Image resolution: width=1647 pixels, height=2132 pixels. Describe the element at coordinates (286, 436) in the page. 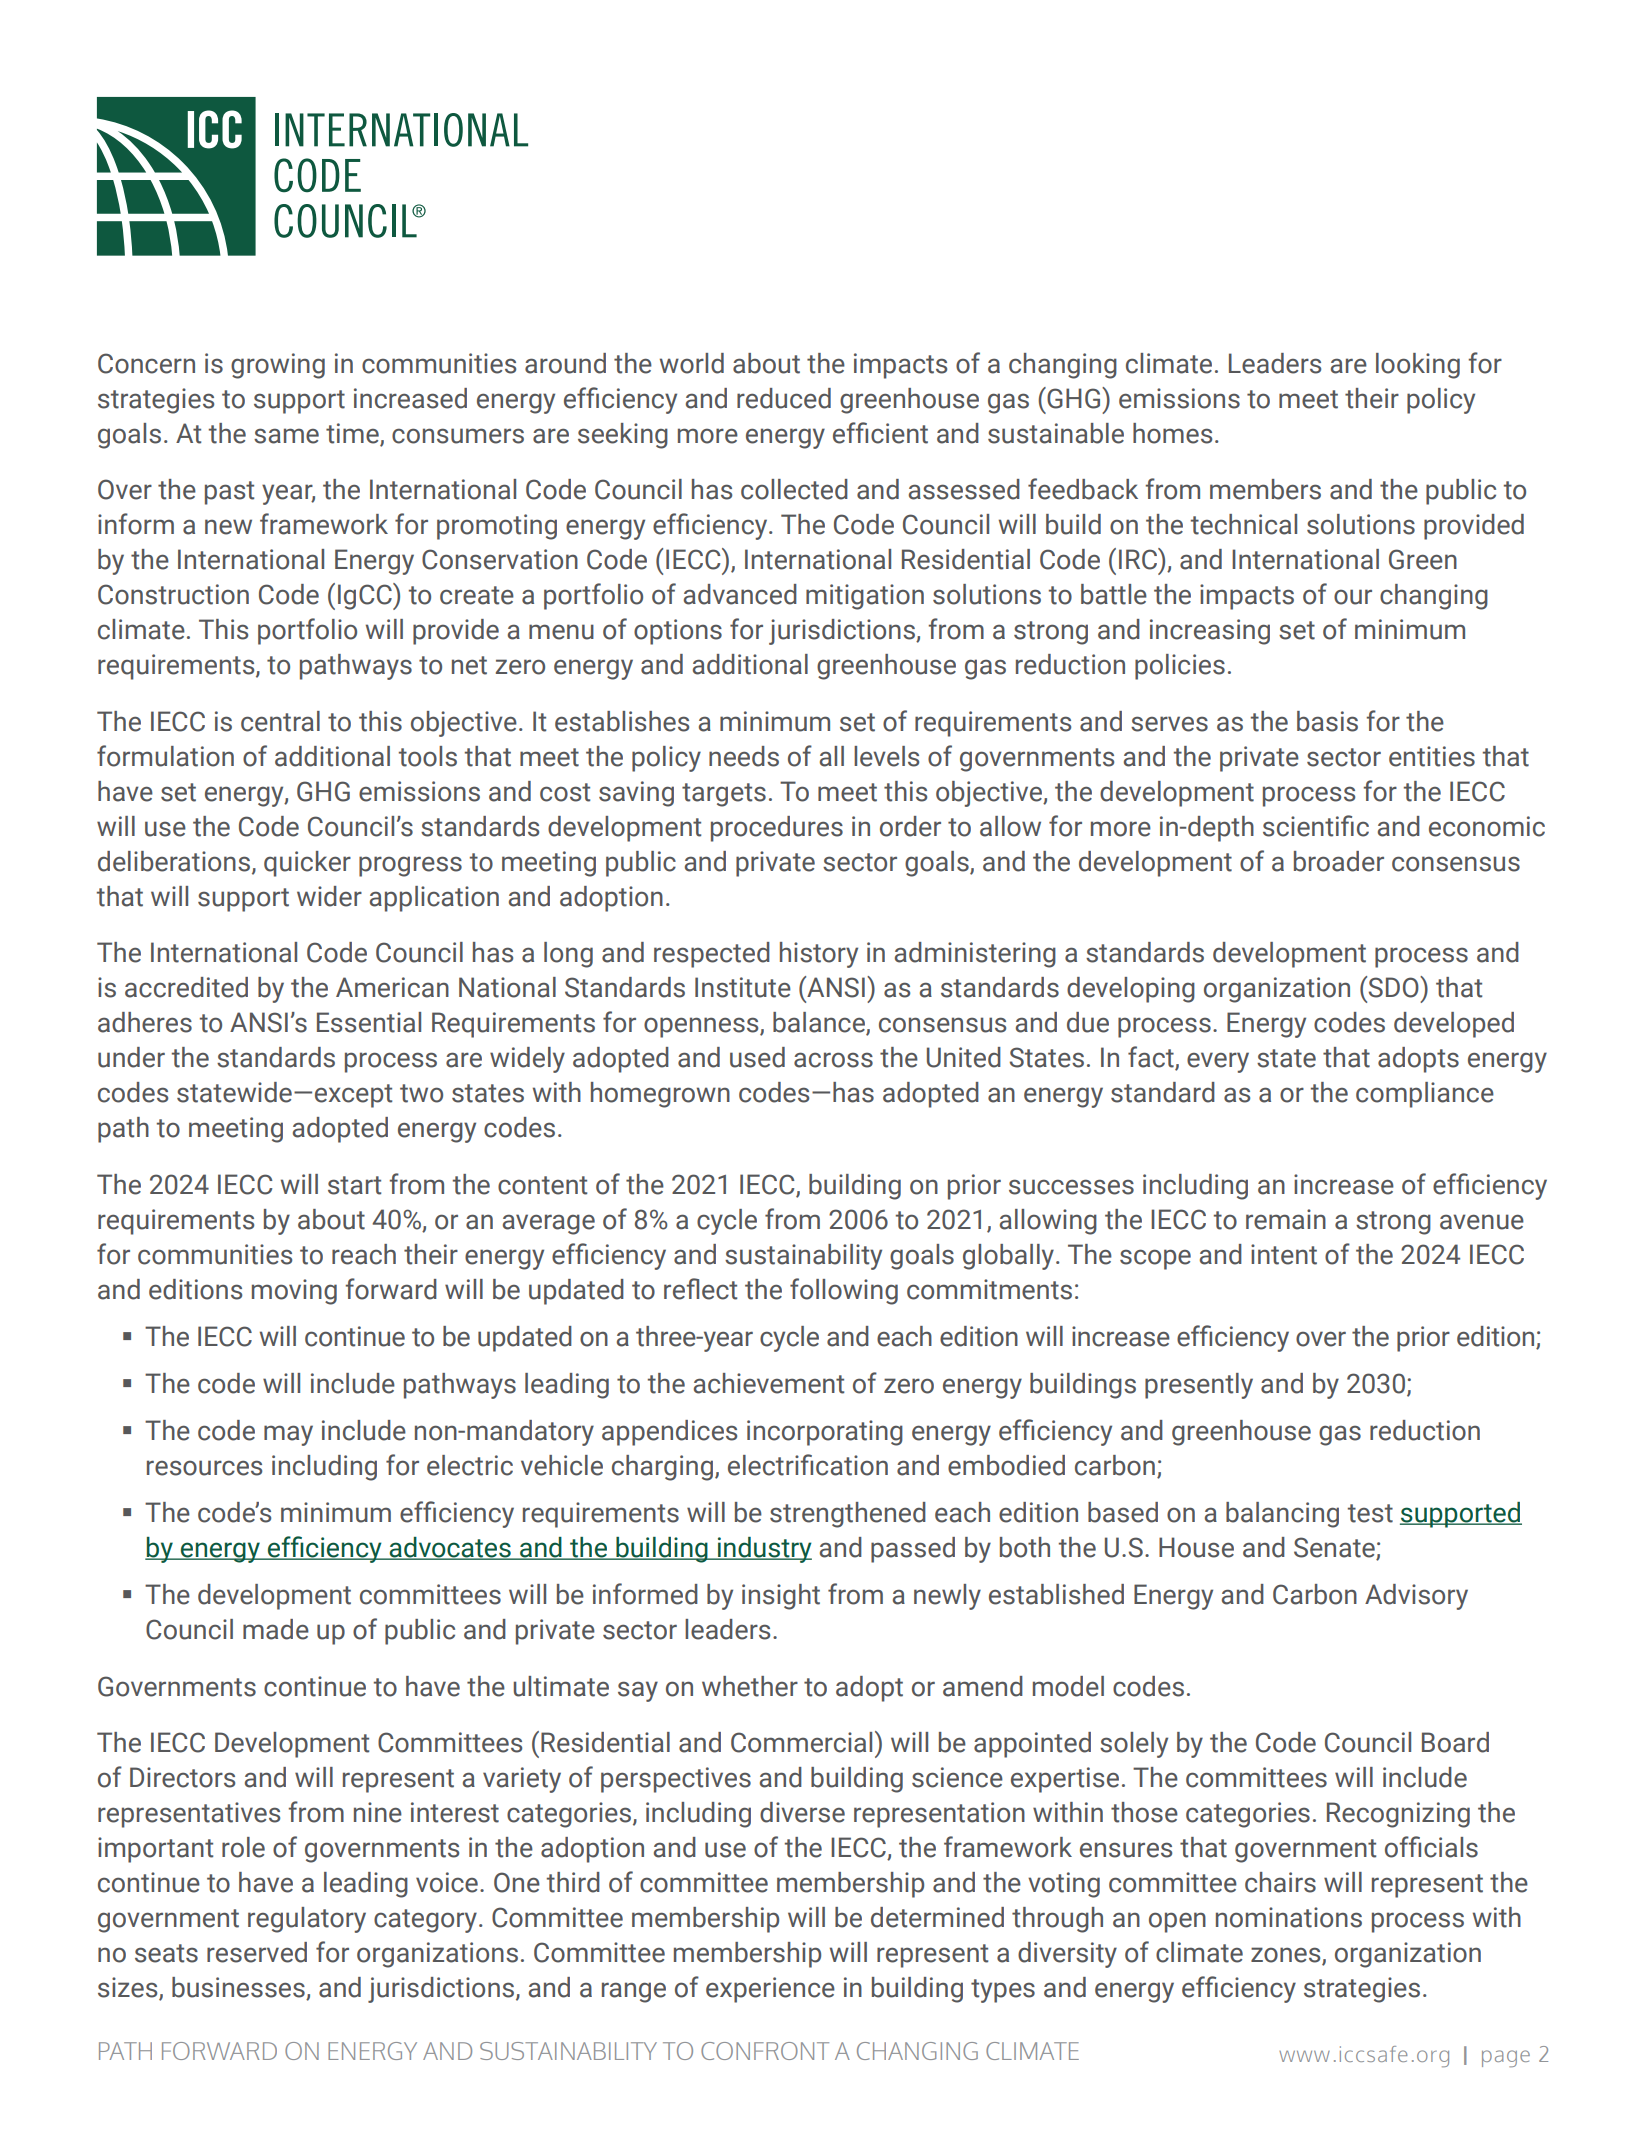

I see `same` at that location.
